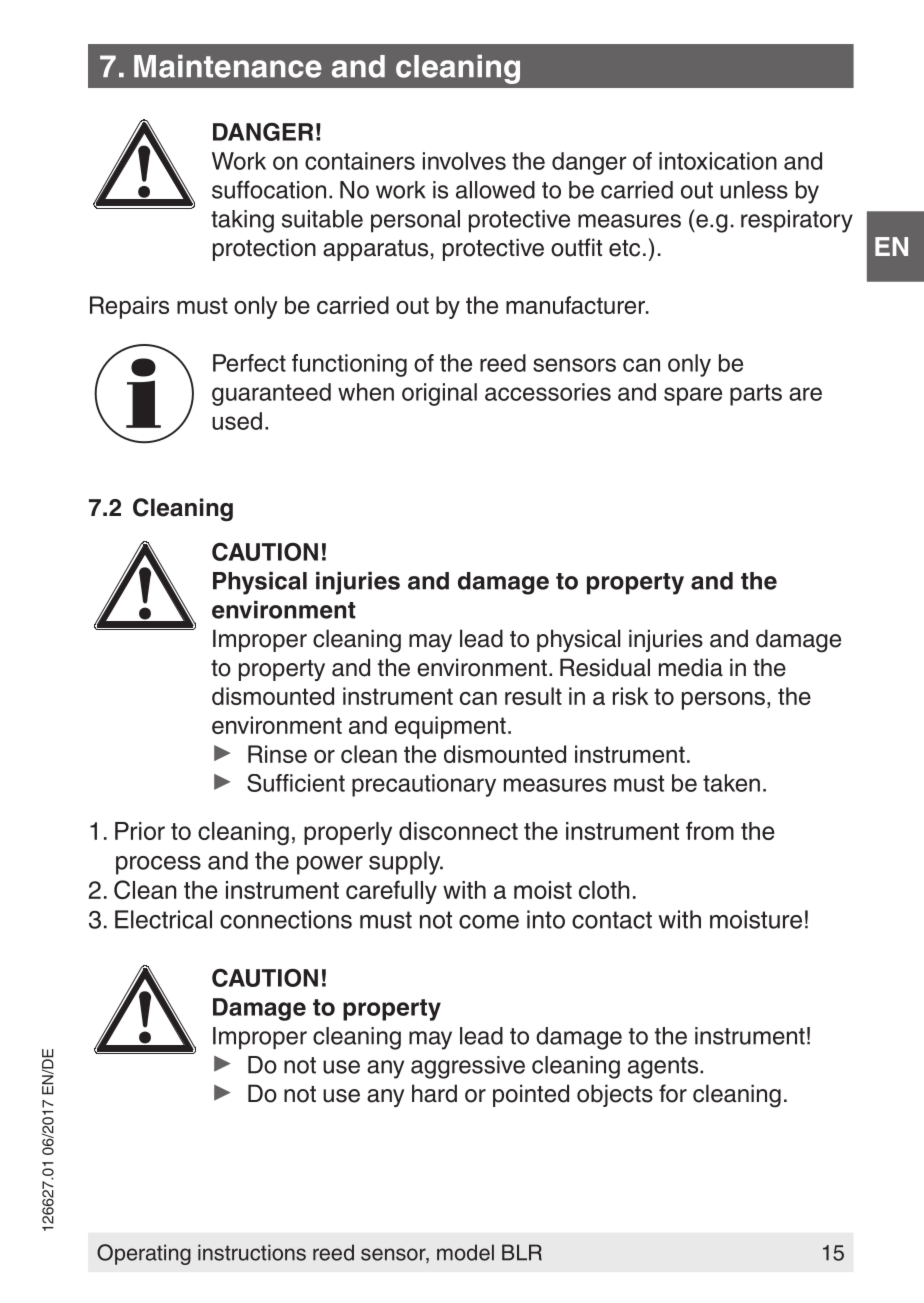  I want to click on spare, so click(693, 396).
